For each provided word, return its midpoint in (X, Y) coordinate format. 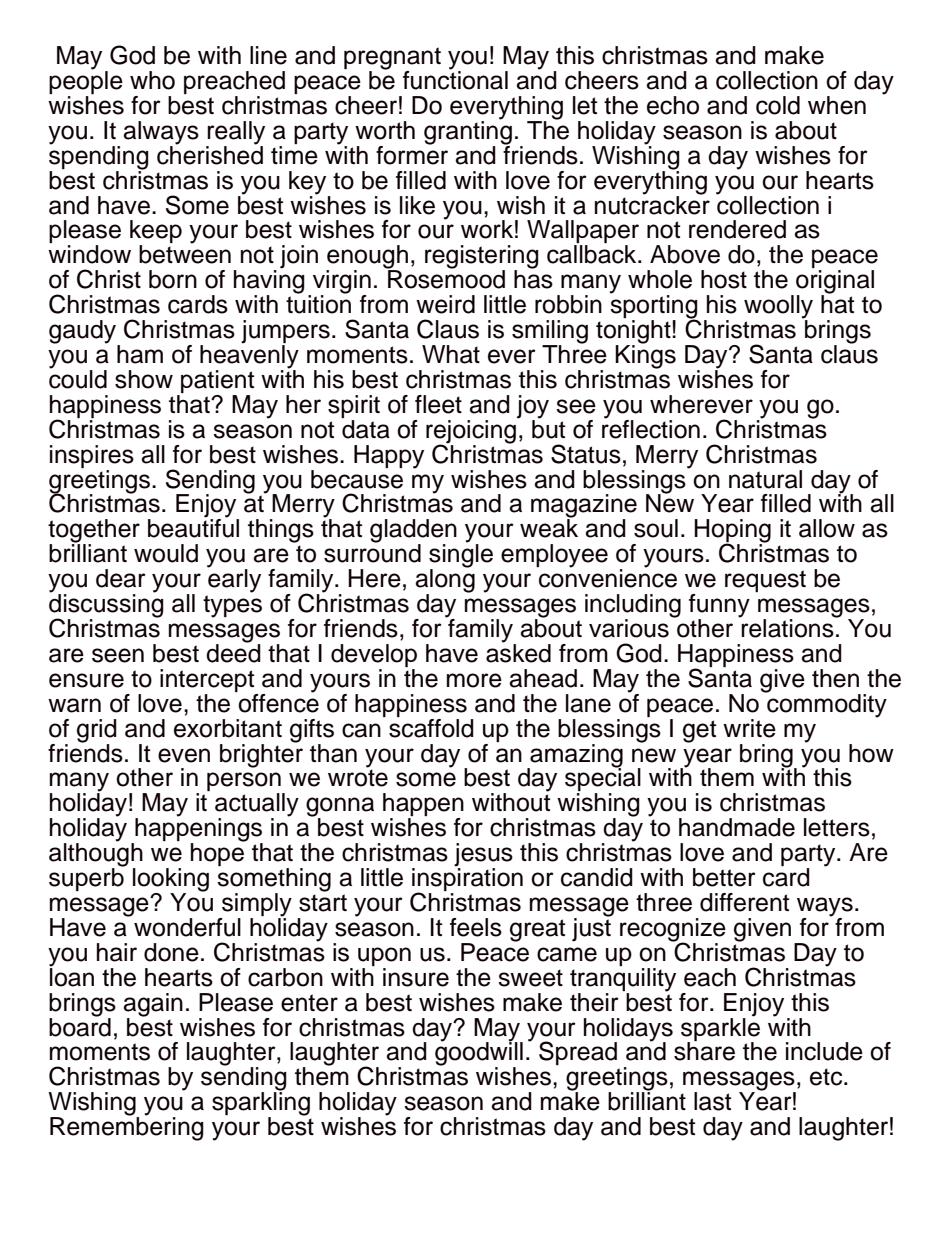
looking (171, 881)
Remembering (127, 1128)
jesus (483, 856)
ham (140, 354)
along (445, 581)
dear (121, 578)
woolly (778, 308)
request (765, 581)
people (86, 83)
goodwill (479, 1054)
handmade (737, 827)
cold (778, 105)
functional (455, 79)
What (451, 354)
